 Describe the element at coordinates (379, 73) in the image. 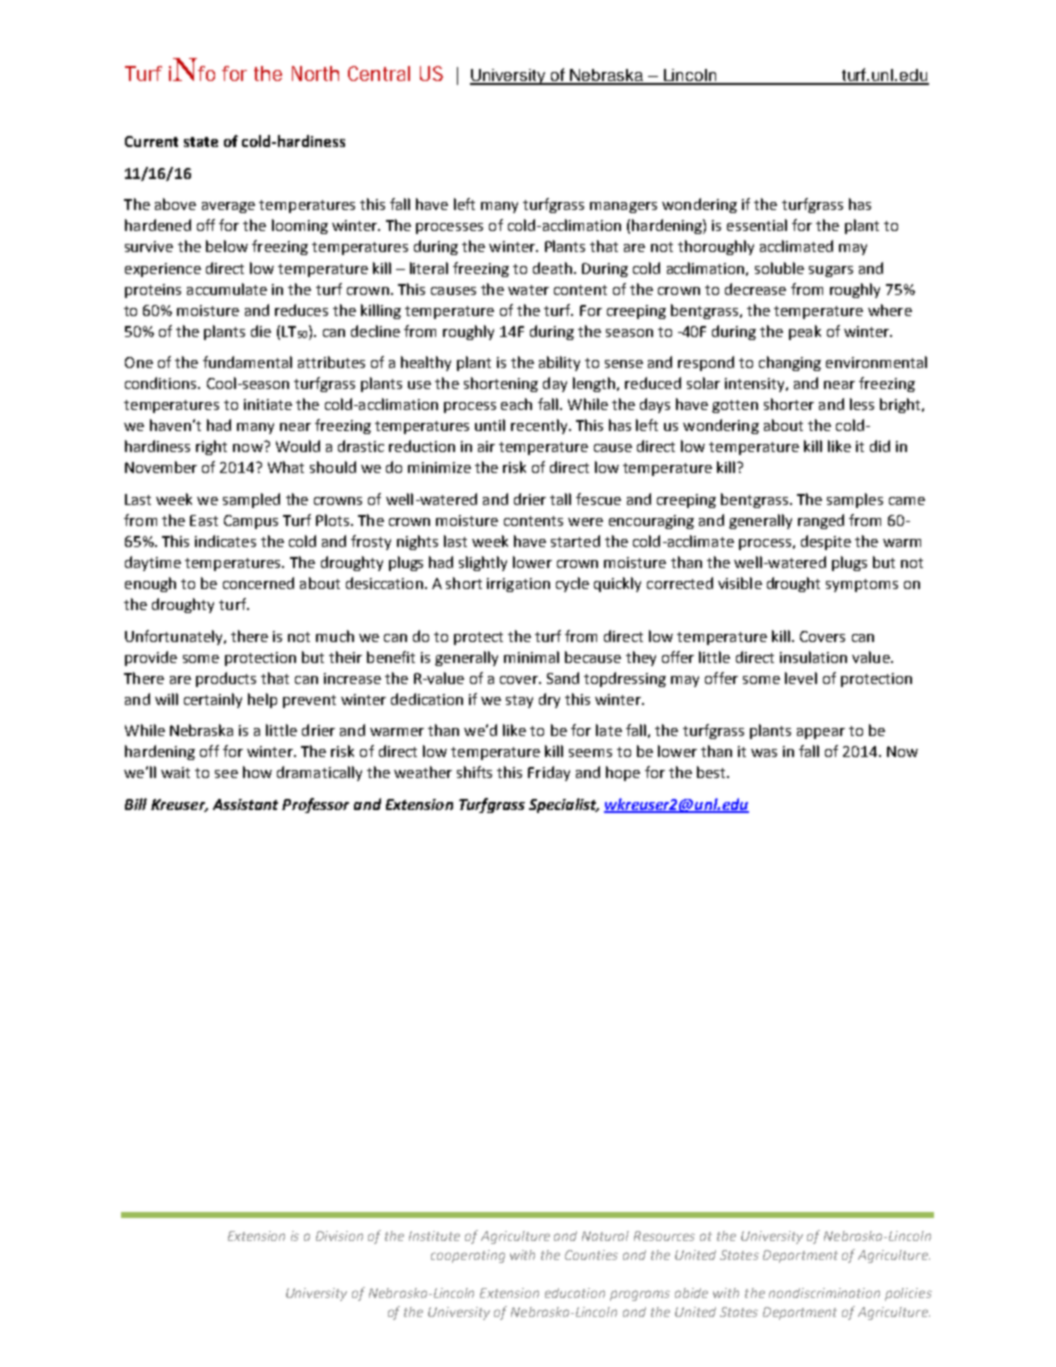

I see `Central` at that location.
